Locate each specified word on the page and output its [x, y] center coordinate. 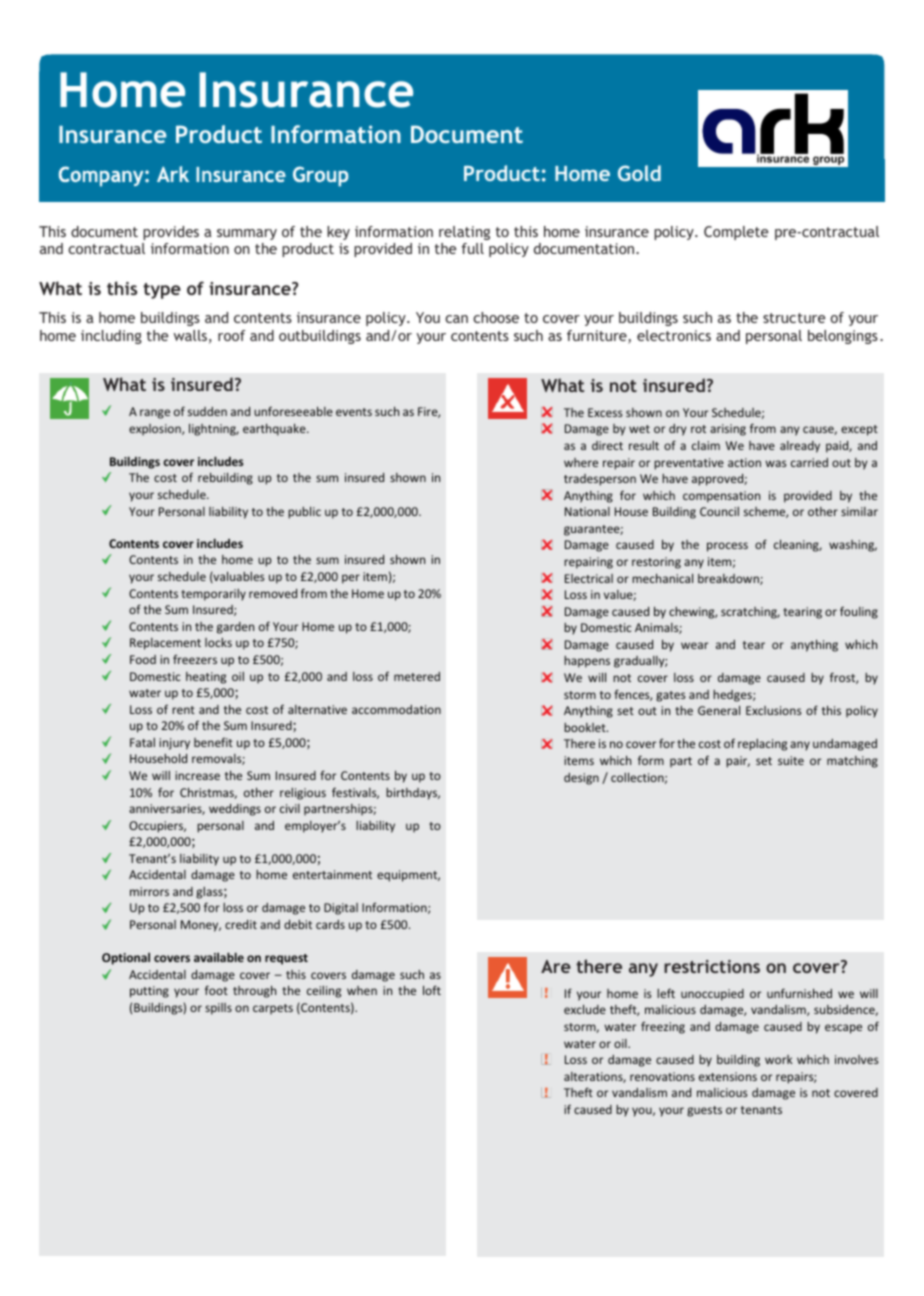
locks [218, 642]
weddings [235, 810]
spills [218, 1009]
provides [171, 233]
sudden [207, 411]
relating [464, 233]
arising [728, 430]
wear [694, 645]
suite [791, 760]
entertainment [332, 874]
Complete [736, 233]
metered [417, 676]
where [581, 462]
